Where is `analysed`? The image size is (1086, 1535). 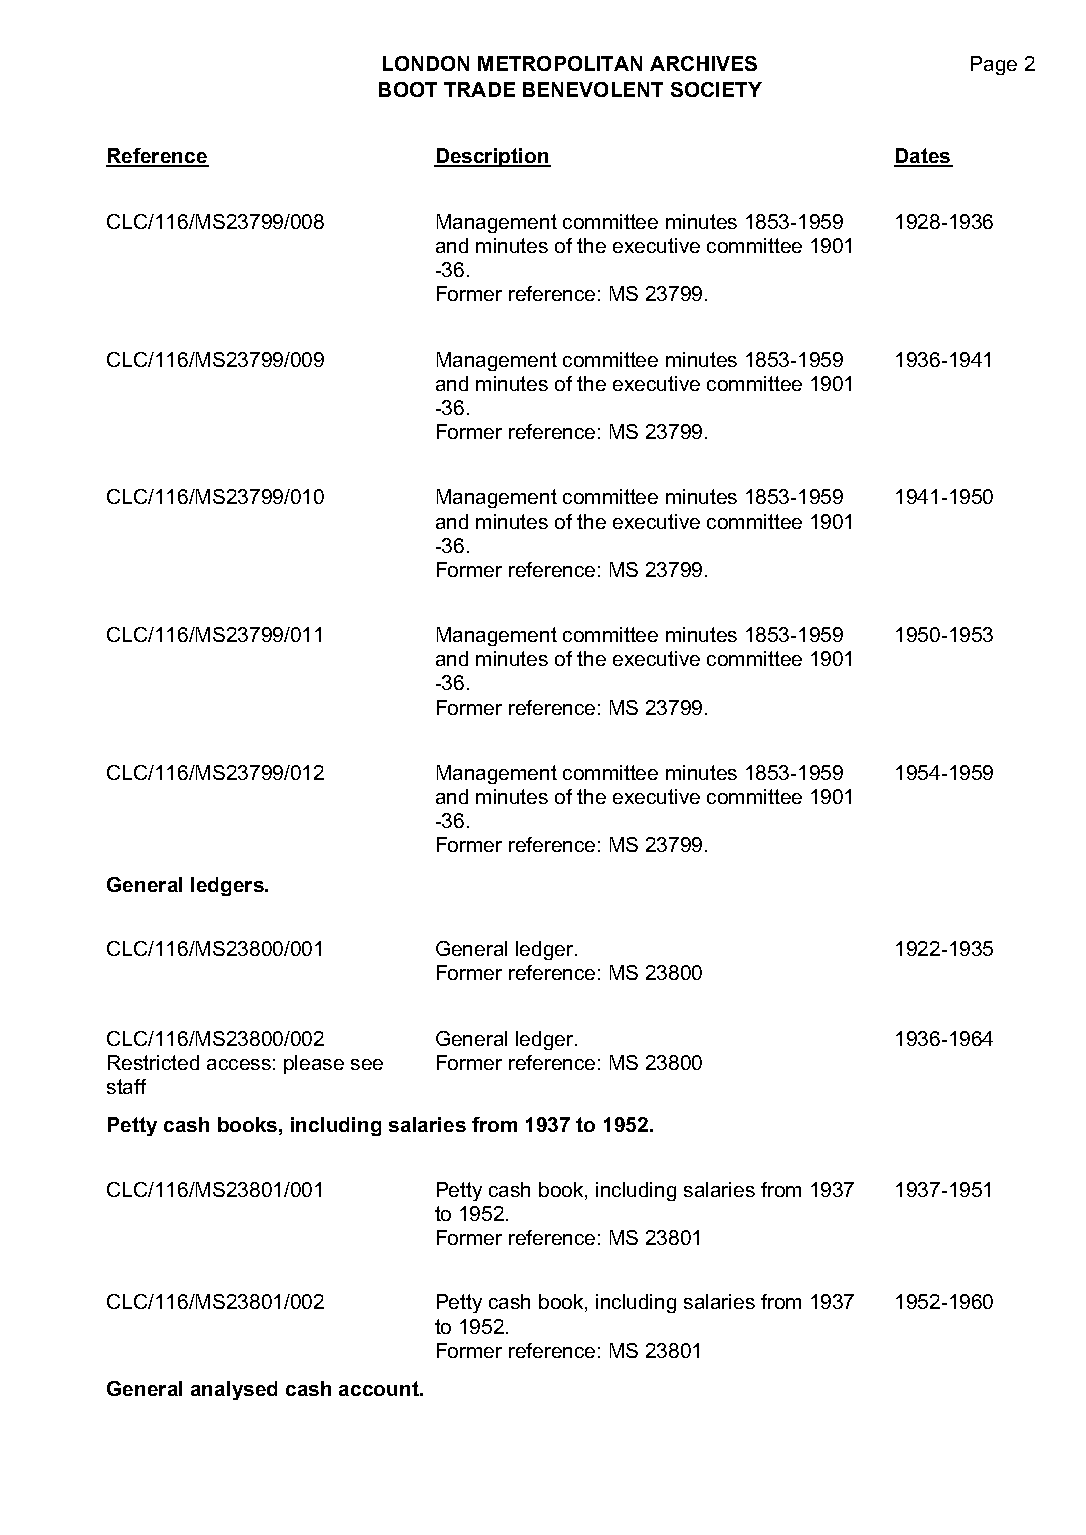 analysed is located at coordinates (234, 1390).
